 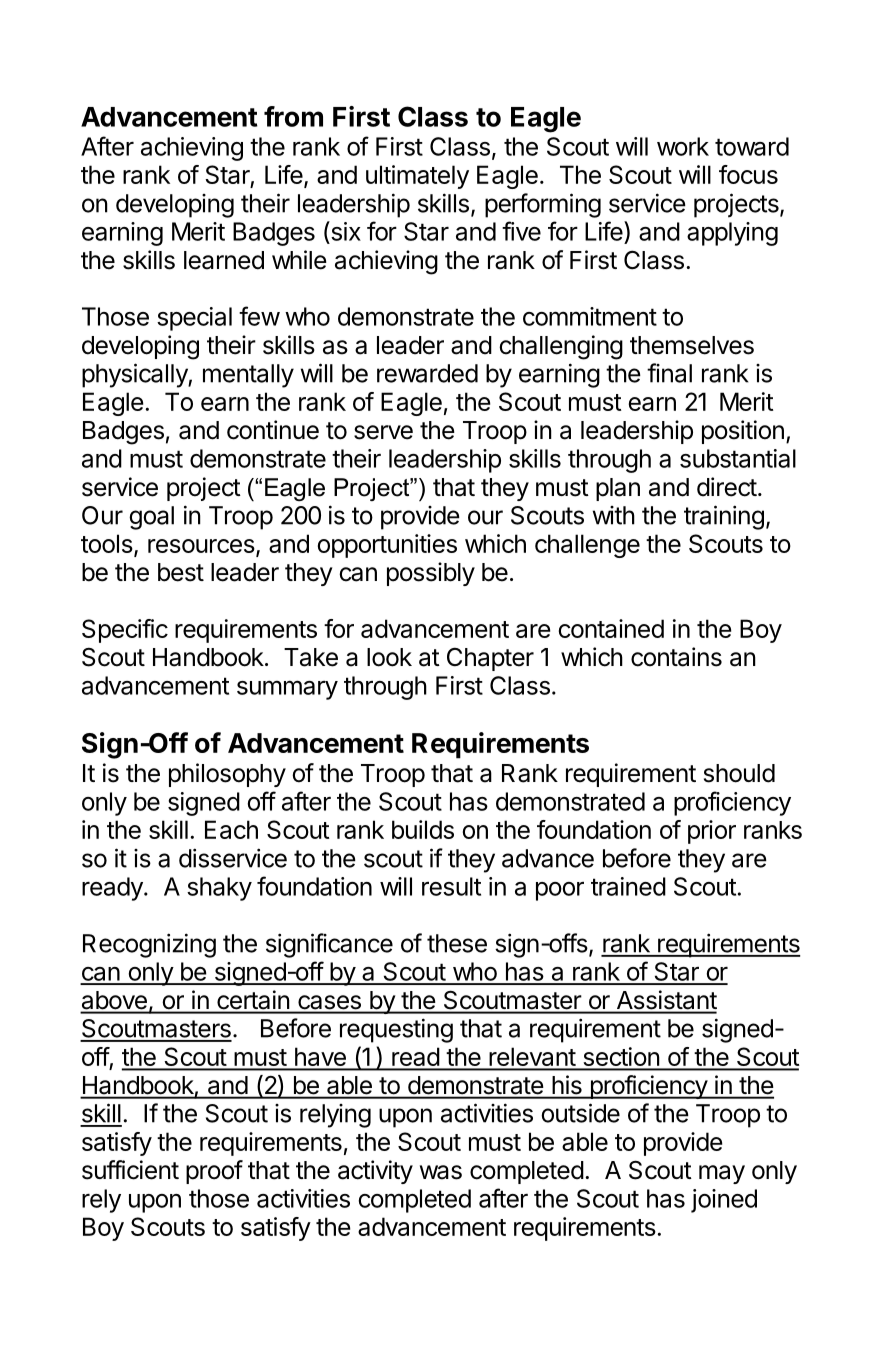 What do you see at coordinates (683, 146) in the screenshot?
I see `work` at bounding box center [683, 146].
